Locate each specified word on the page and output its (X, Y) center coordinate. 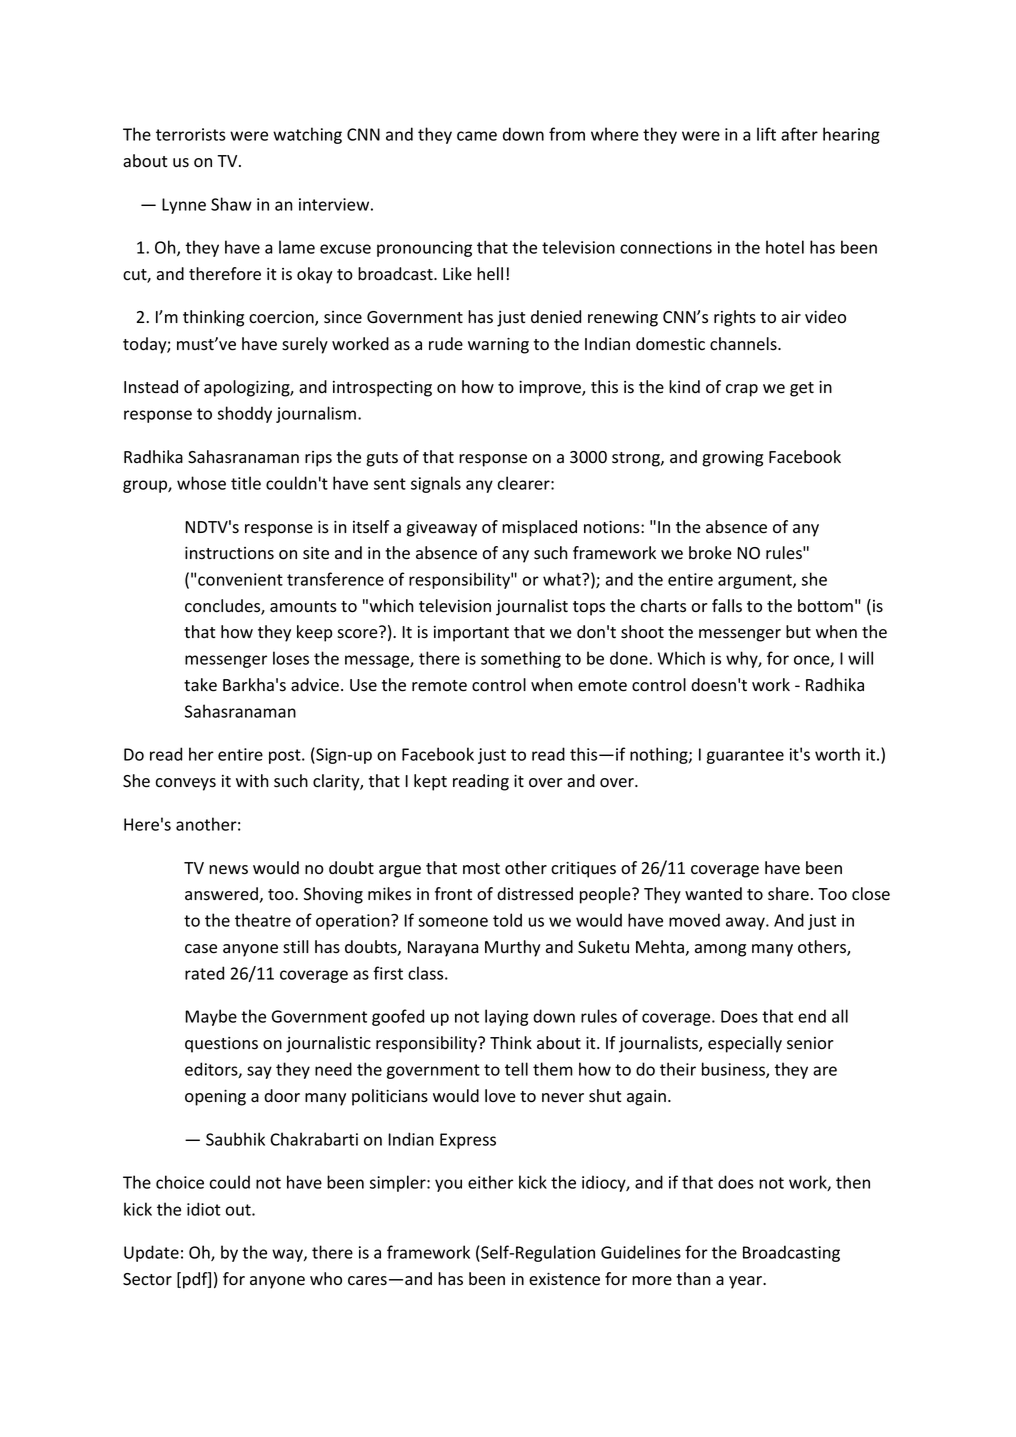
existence (564, 1279)
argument (756, 581)
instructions (229, 553)
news (228, 870)
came (477, 136)
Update (151, 1253)
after (799, 134)
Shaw (231, 204)
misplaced (539, 528)
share (788, 894)
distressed (535, 894)
